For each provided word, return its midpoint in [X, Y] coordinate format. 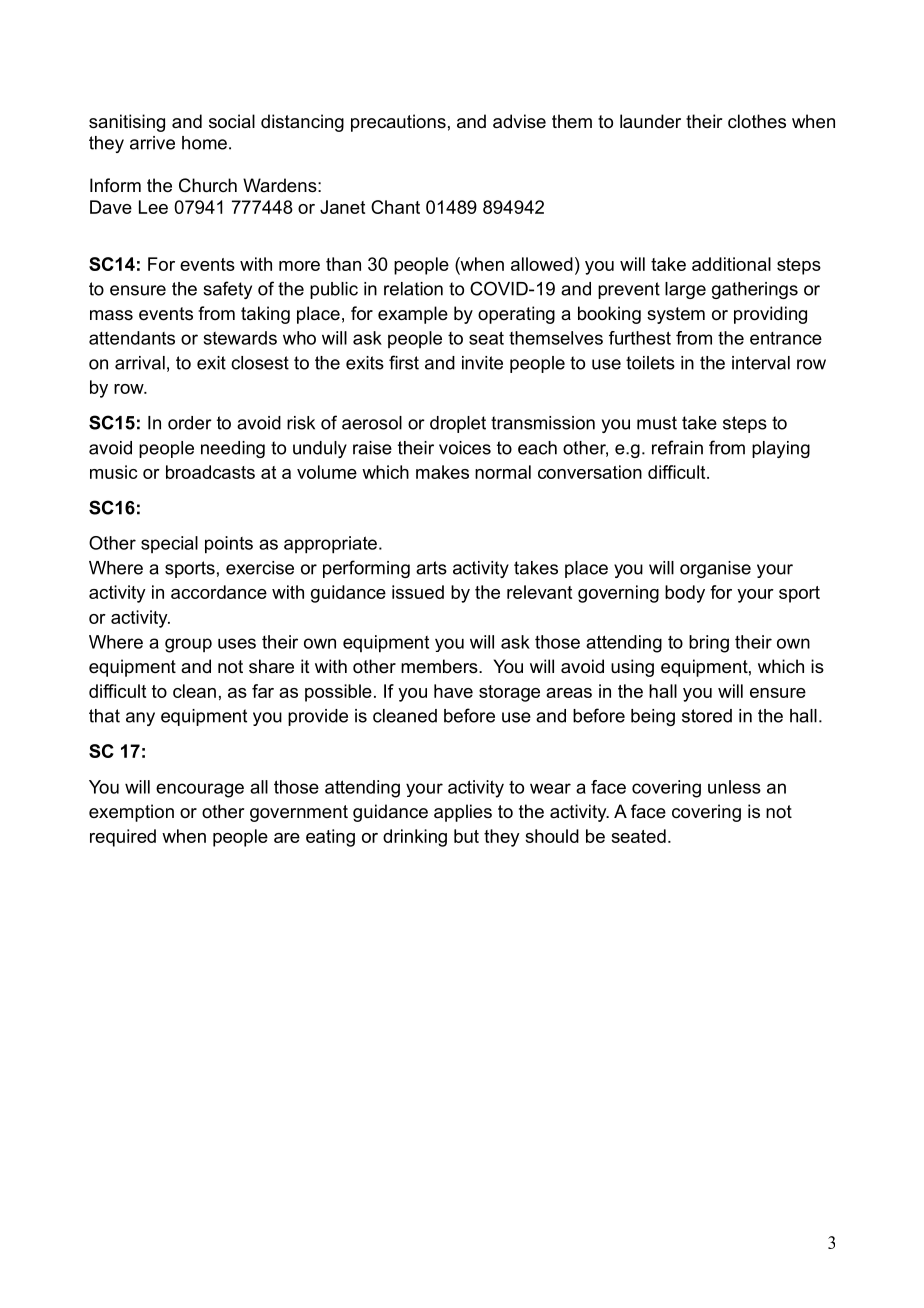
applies [463, 813]
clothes [757, 121]
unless [734, 787]
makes [442, 472]
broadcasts [210, 472]
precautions [398, 123]
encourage [200, 790]
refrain [677, 447]
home [204, 143]
